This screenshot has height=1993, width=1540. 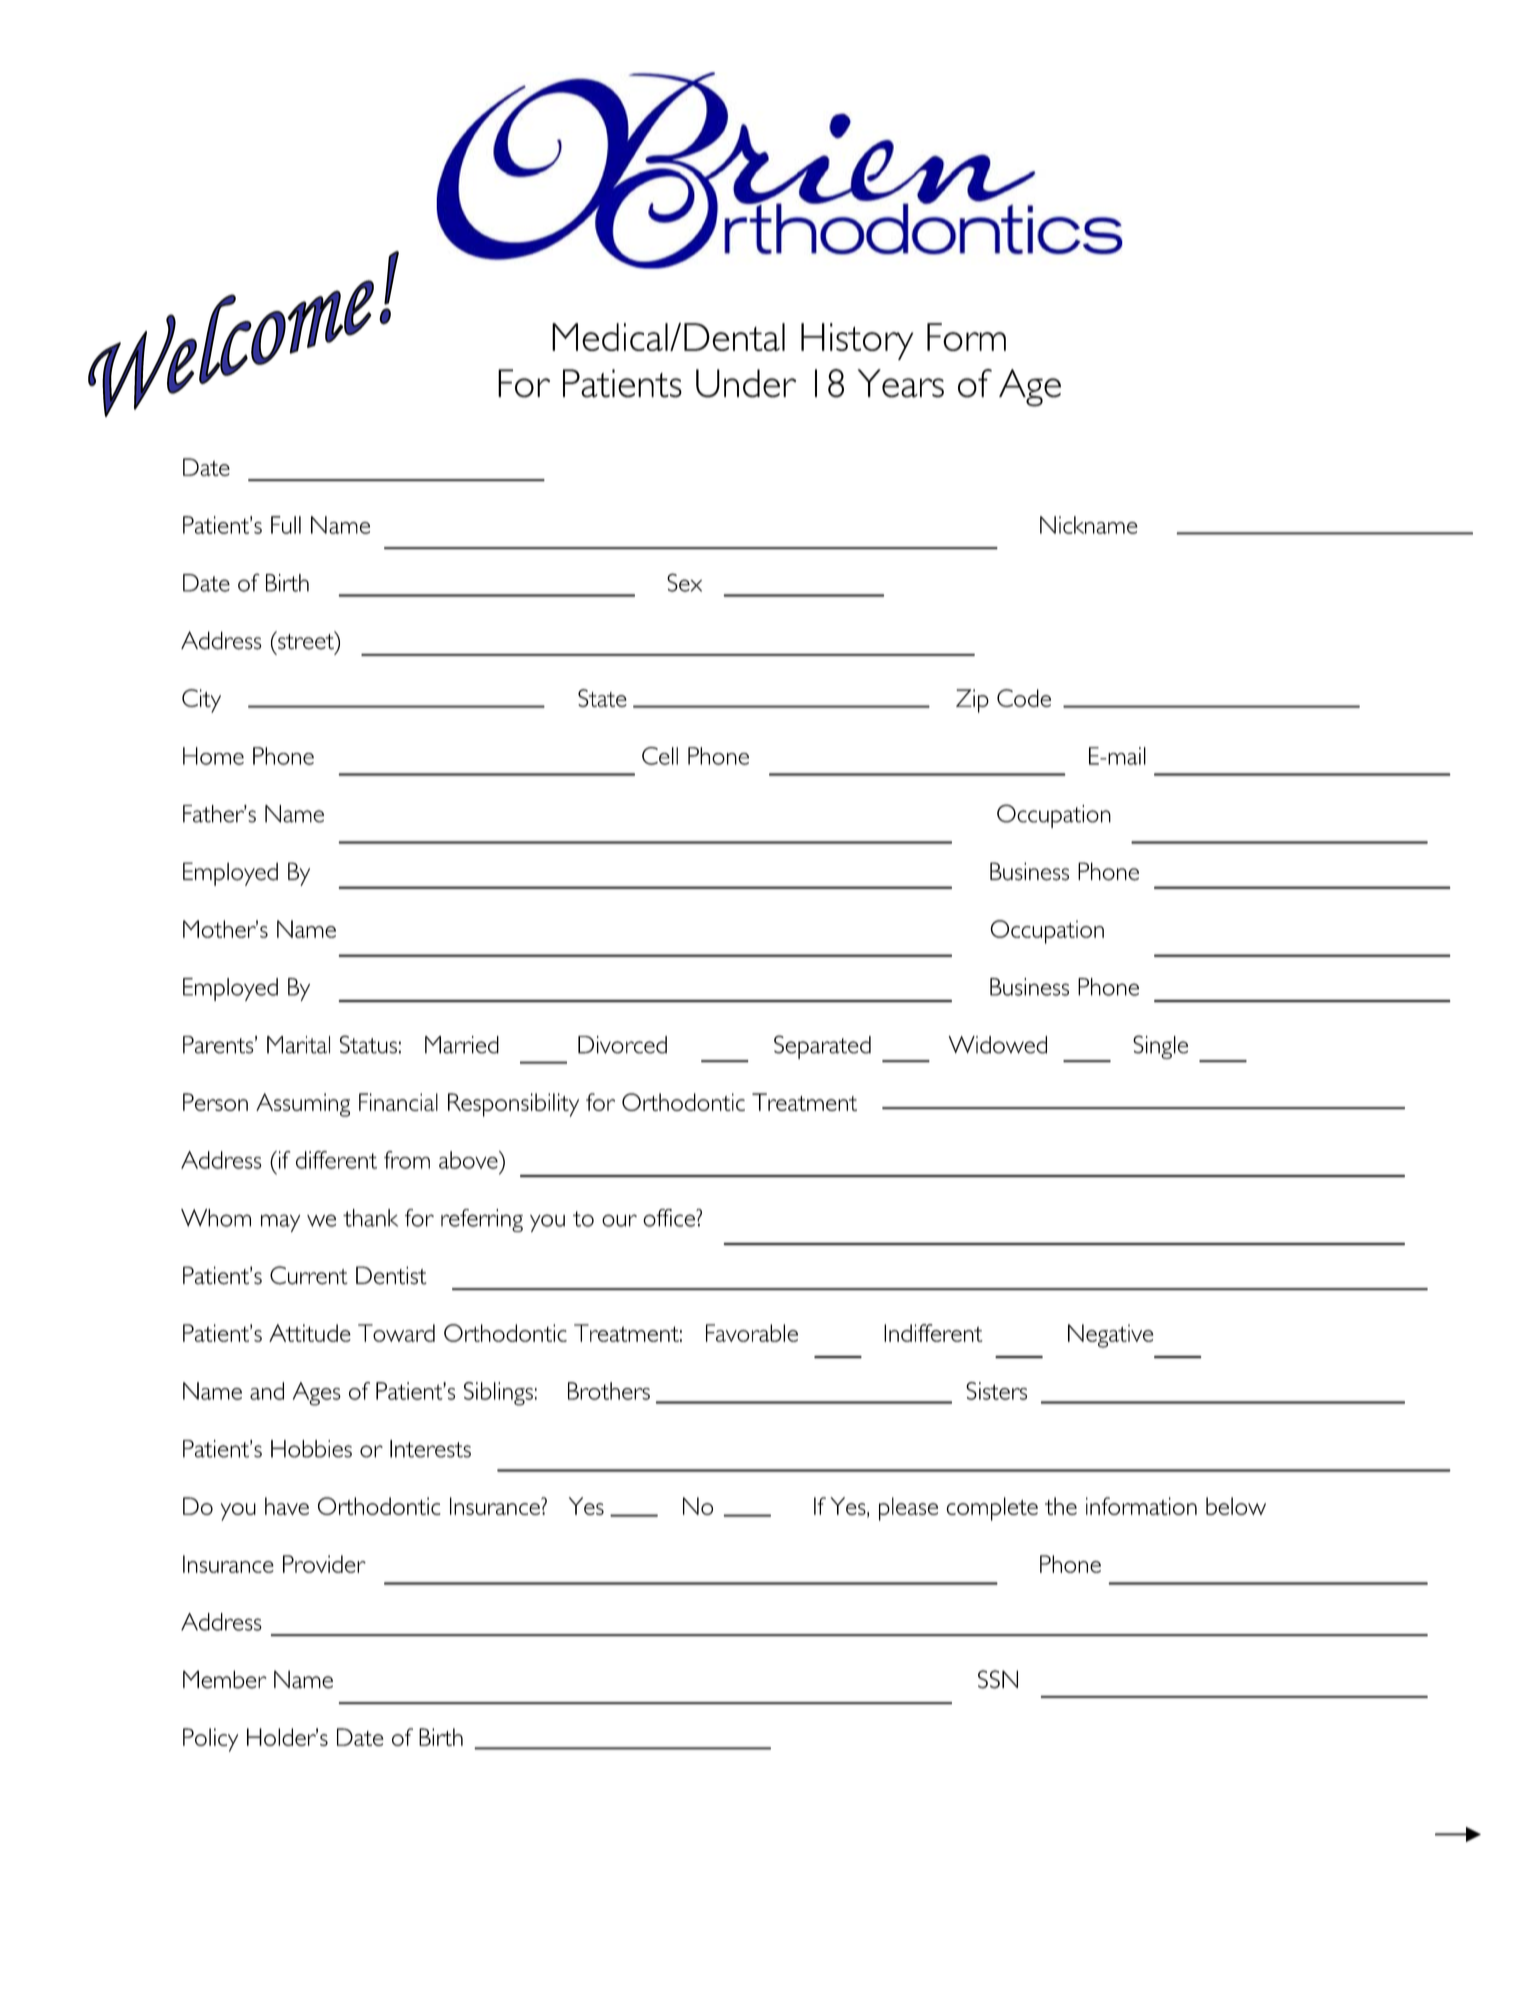 What do you see at coordinates (622, 1045) in the screenshot?
I see `Divorced` at bounding box center [622, 1045].
